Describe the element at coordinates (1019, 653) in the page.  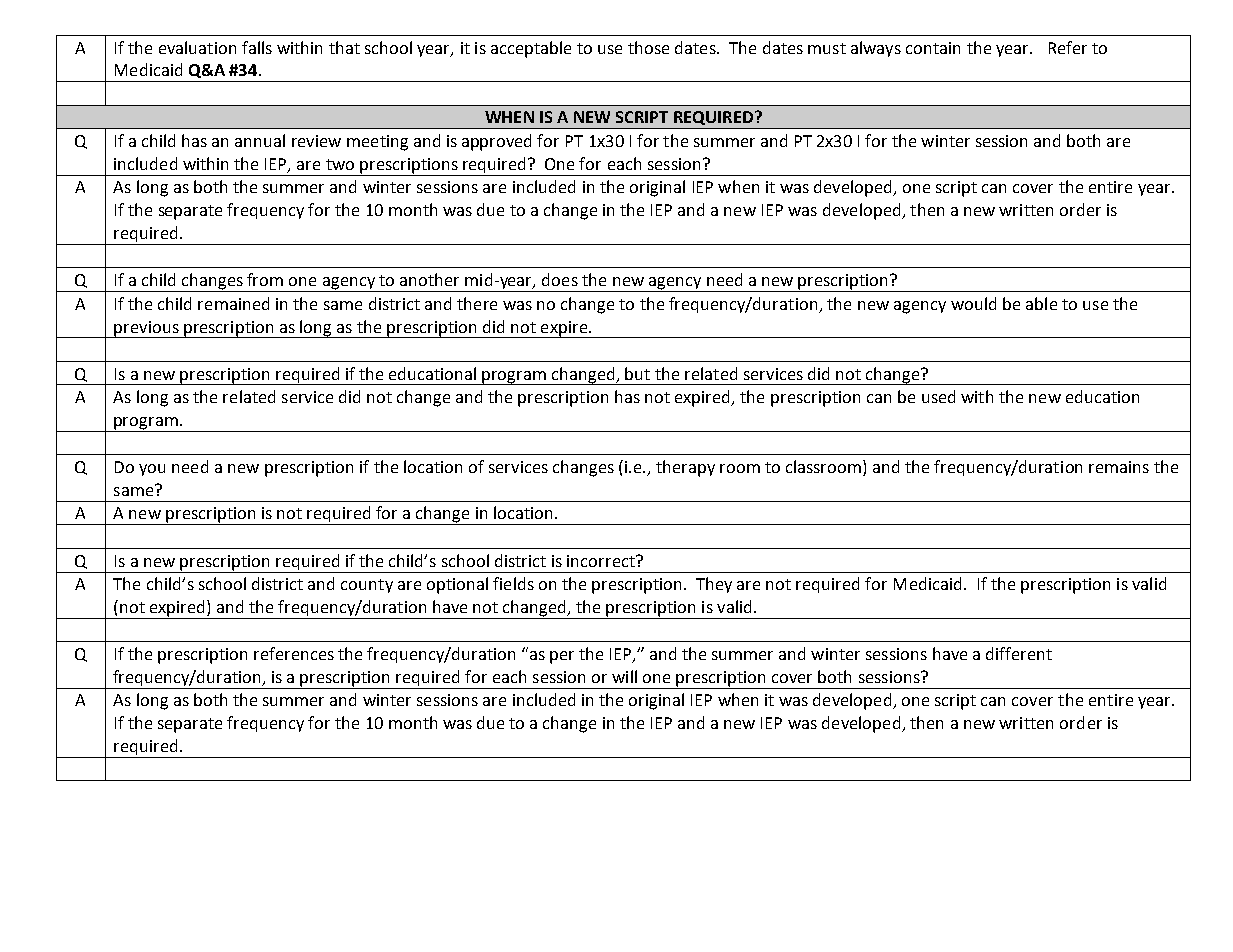
I see `different` at that location.
